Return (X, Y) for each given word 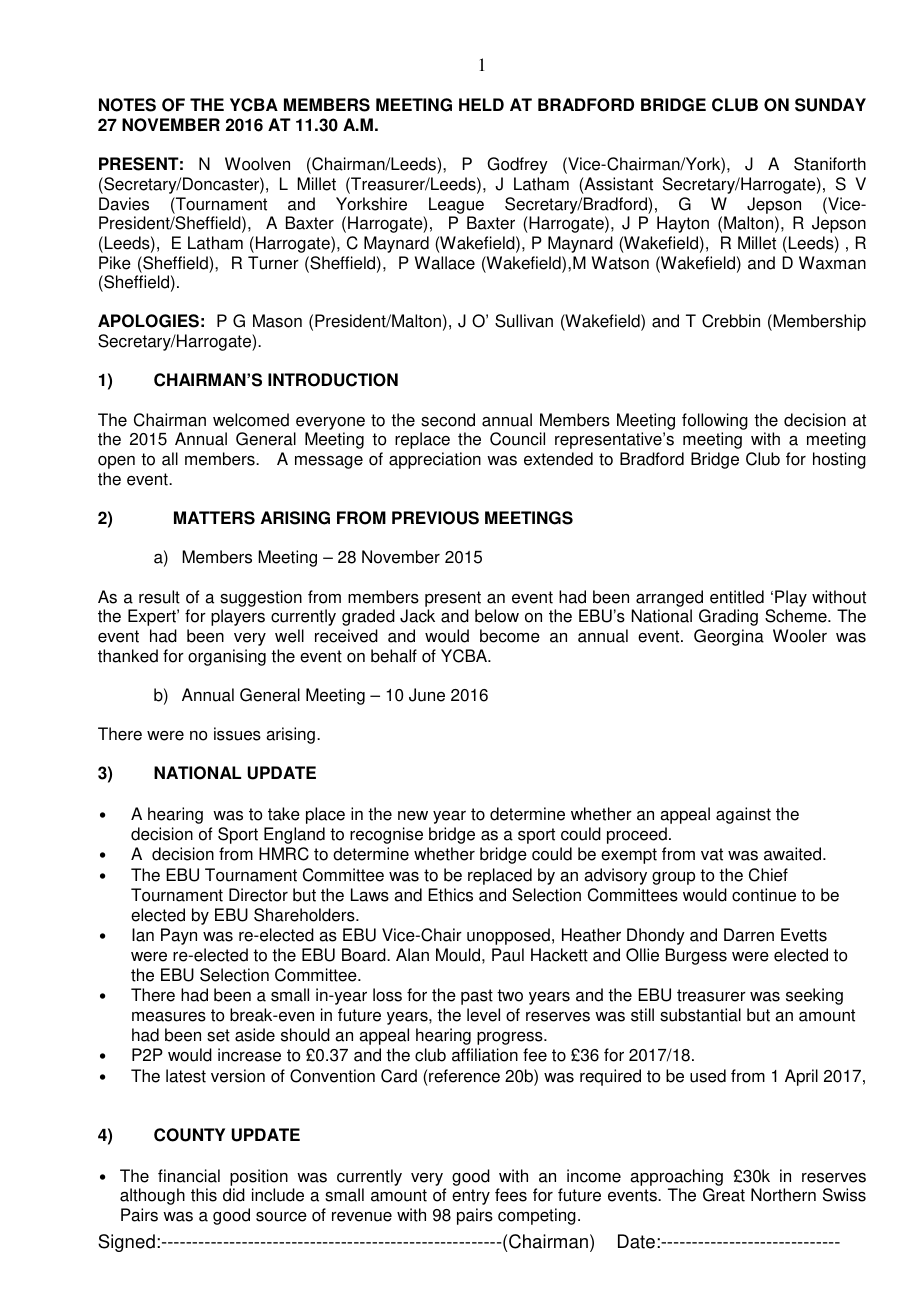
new (413, 816)
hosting (839, 460)
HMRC (284, 854)
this (204, 1195)
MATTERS (214, 518)
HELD (481, 104)
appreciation (435, 460)
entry (471, 1197)
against (743, 815)
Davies (124, 204)
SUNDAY (830, 105)
